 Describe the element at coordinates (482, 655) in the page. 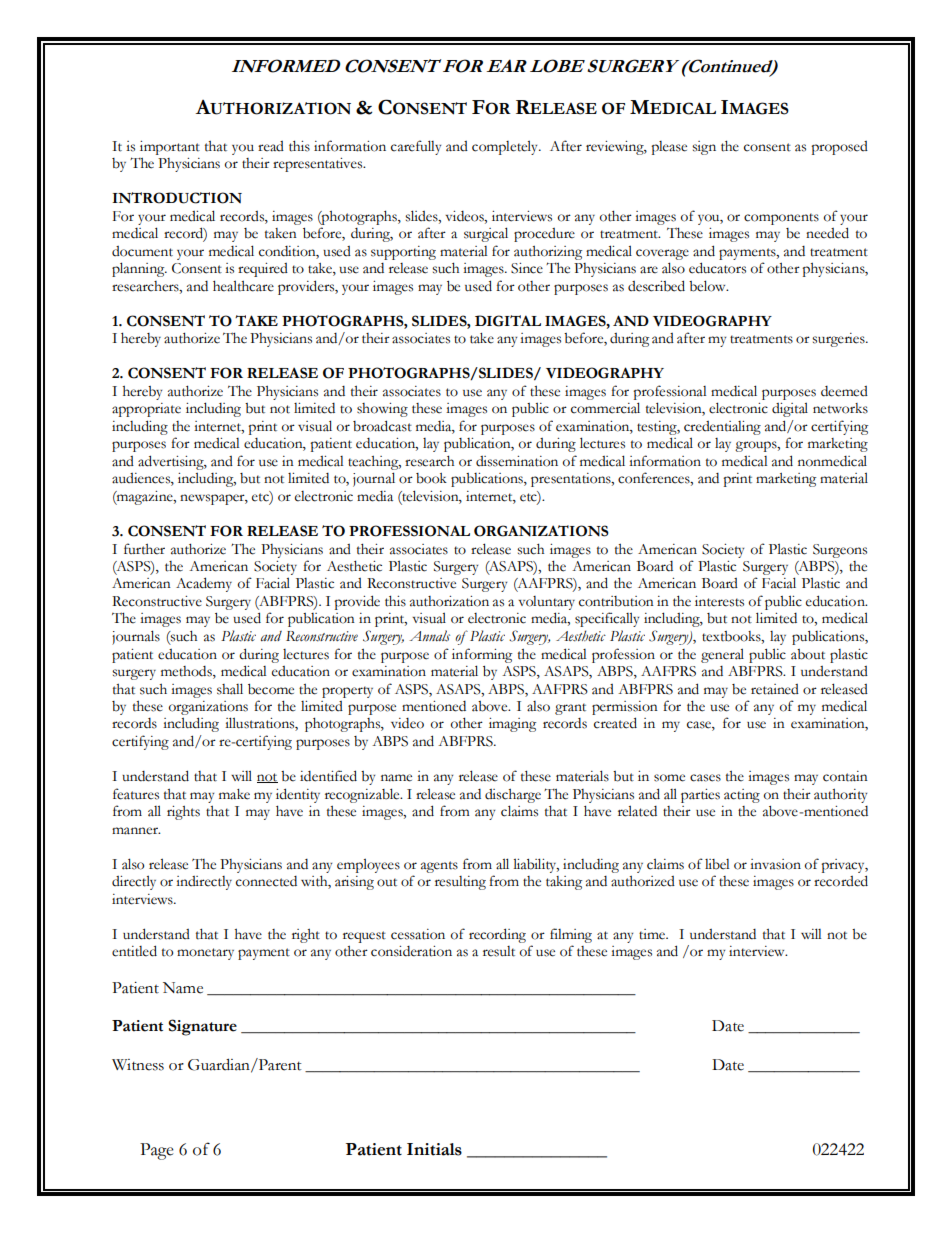

I see `informing` at that location.
